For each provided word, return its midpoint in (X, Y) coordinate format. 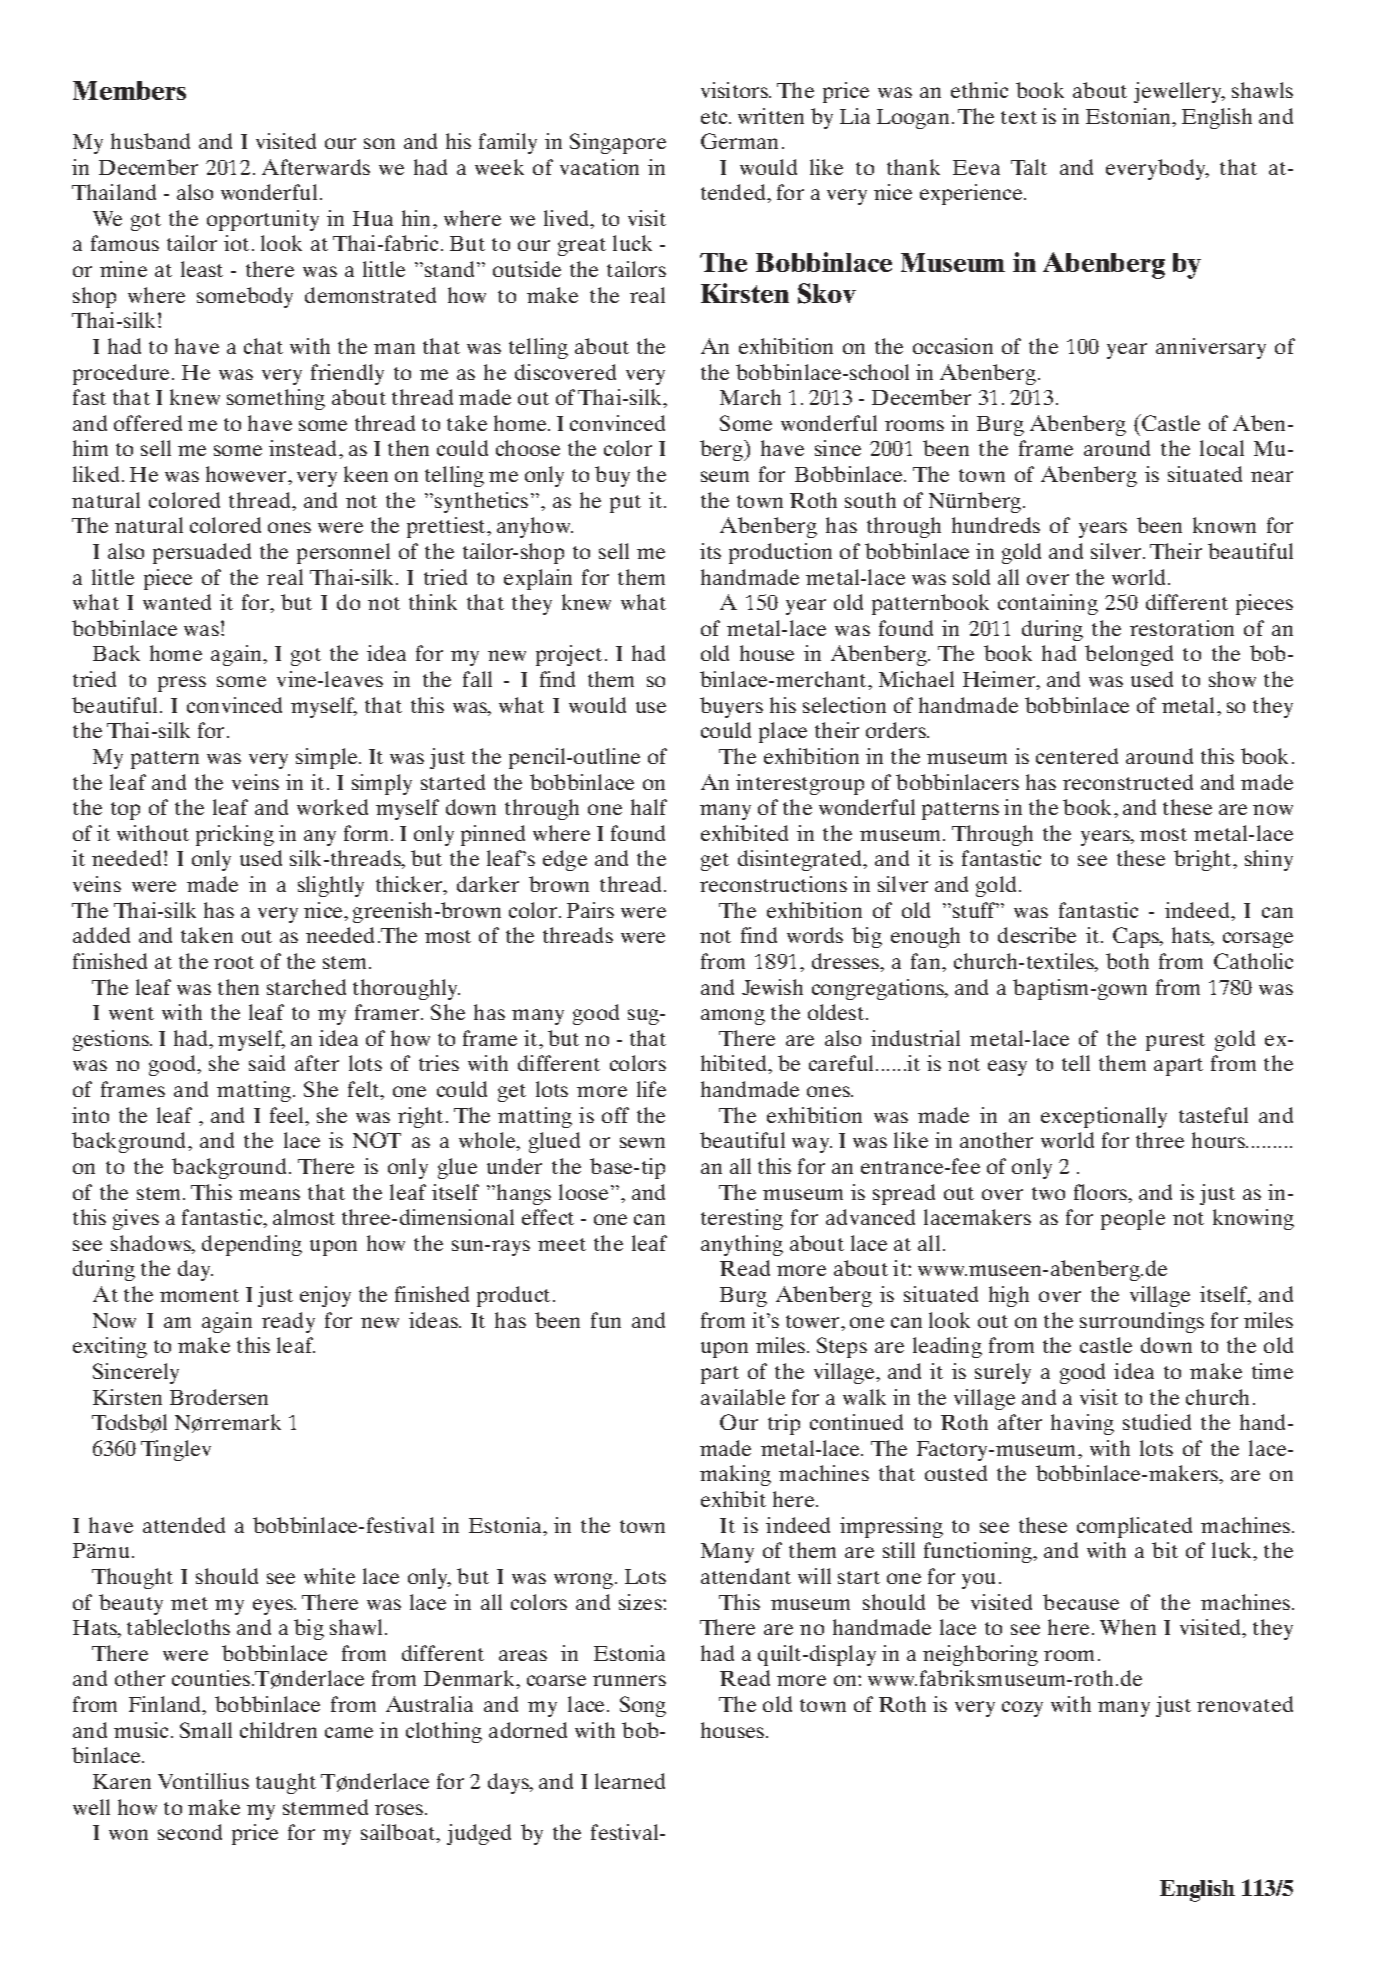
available (743, 1397)
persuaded (202, 553)
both (1127, 961)
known (1224, 525)
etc (716, 117)
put (625, 504)
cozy (1022, 1709)
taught (286, 1783)
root (234, 962)
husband (150, 141)
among (733, 1017)
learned (630, 1781)
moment (199, 1295)
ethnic (979, 90)
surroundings (1142, 1322)
